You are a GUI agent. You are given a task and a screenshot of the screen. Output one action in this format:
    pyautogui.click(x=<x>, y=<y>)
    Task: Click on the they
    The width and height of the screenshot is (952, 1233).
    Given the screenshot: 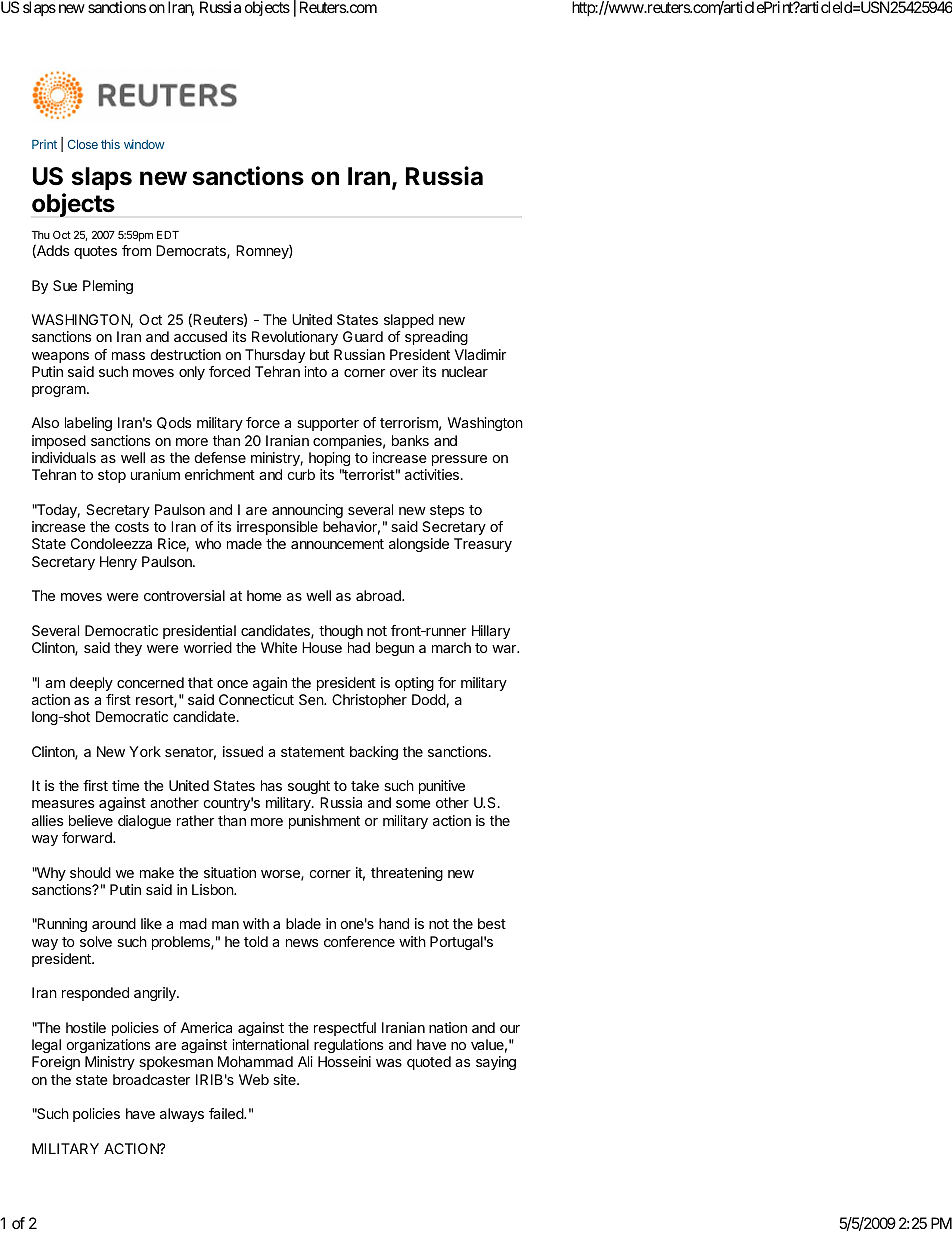 What is the action you would take?
    pyautogui.click(x=128, y=649)
